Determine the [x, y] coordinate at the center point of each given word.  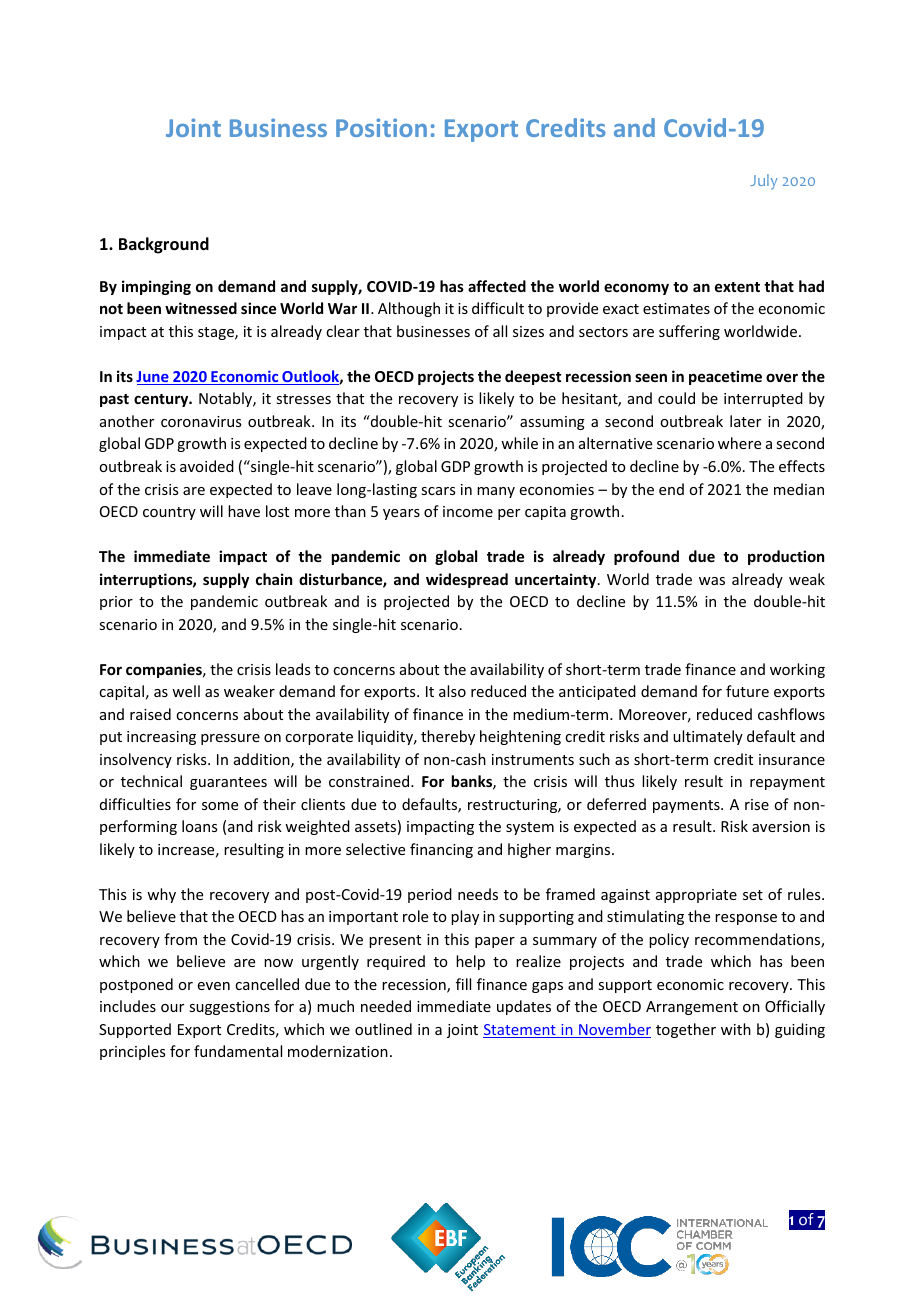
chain [274, 579]
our [172, 1008]
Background [164, 245]
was [712, 581]
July [763, 182]
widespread [467, 580]
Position [381, 127]
